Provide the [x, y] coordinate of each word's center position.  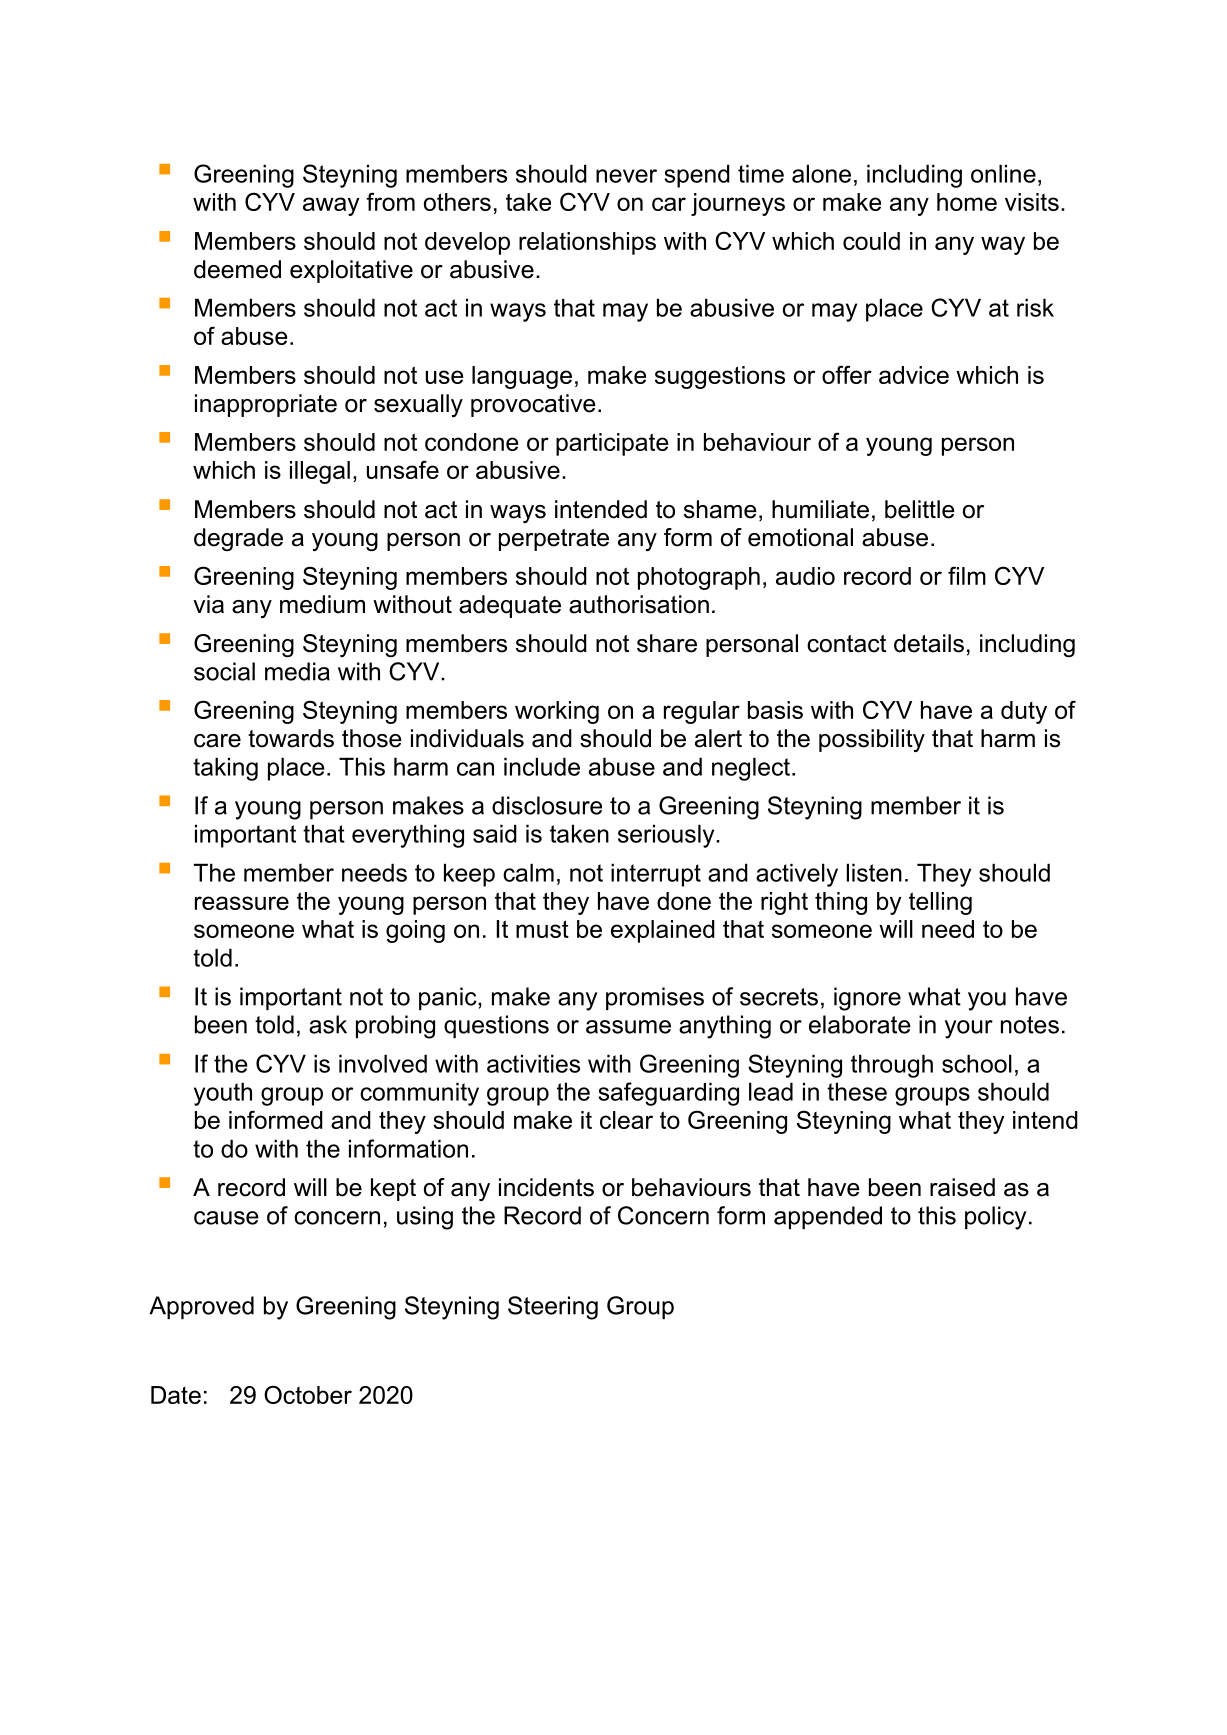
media [297, 671]
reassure [242, 903]
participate [612, 444]
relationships [587, 243]
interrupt [656, 875]
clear [626, 1120]
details [929, 643]
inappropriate [266, 405]
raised [962, 1187]
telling [940, 903]
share [667, 643]
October [308, 1394]
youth [223, 1094]
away [331, 206]
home [967, 202]
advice [914, 375]
